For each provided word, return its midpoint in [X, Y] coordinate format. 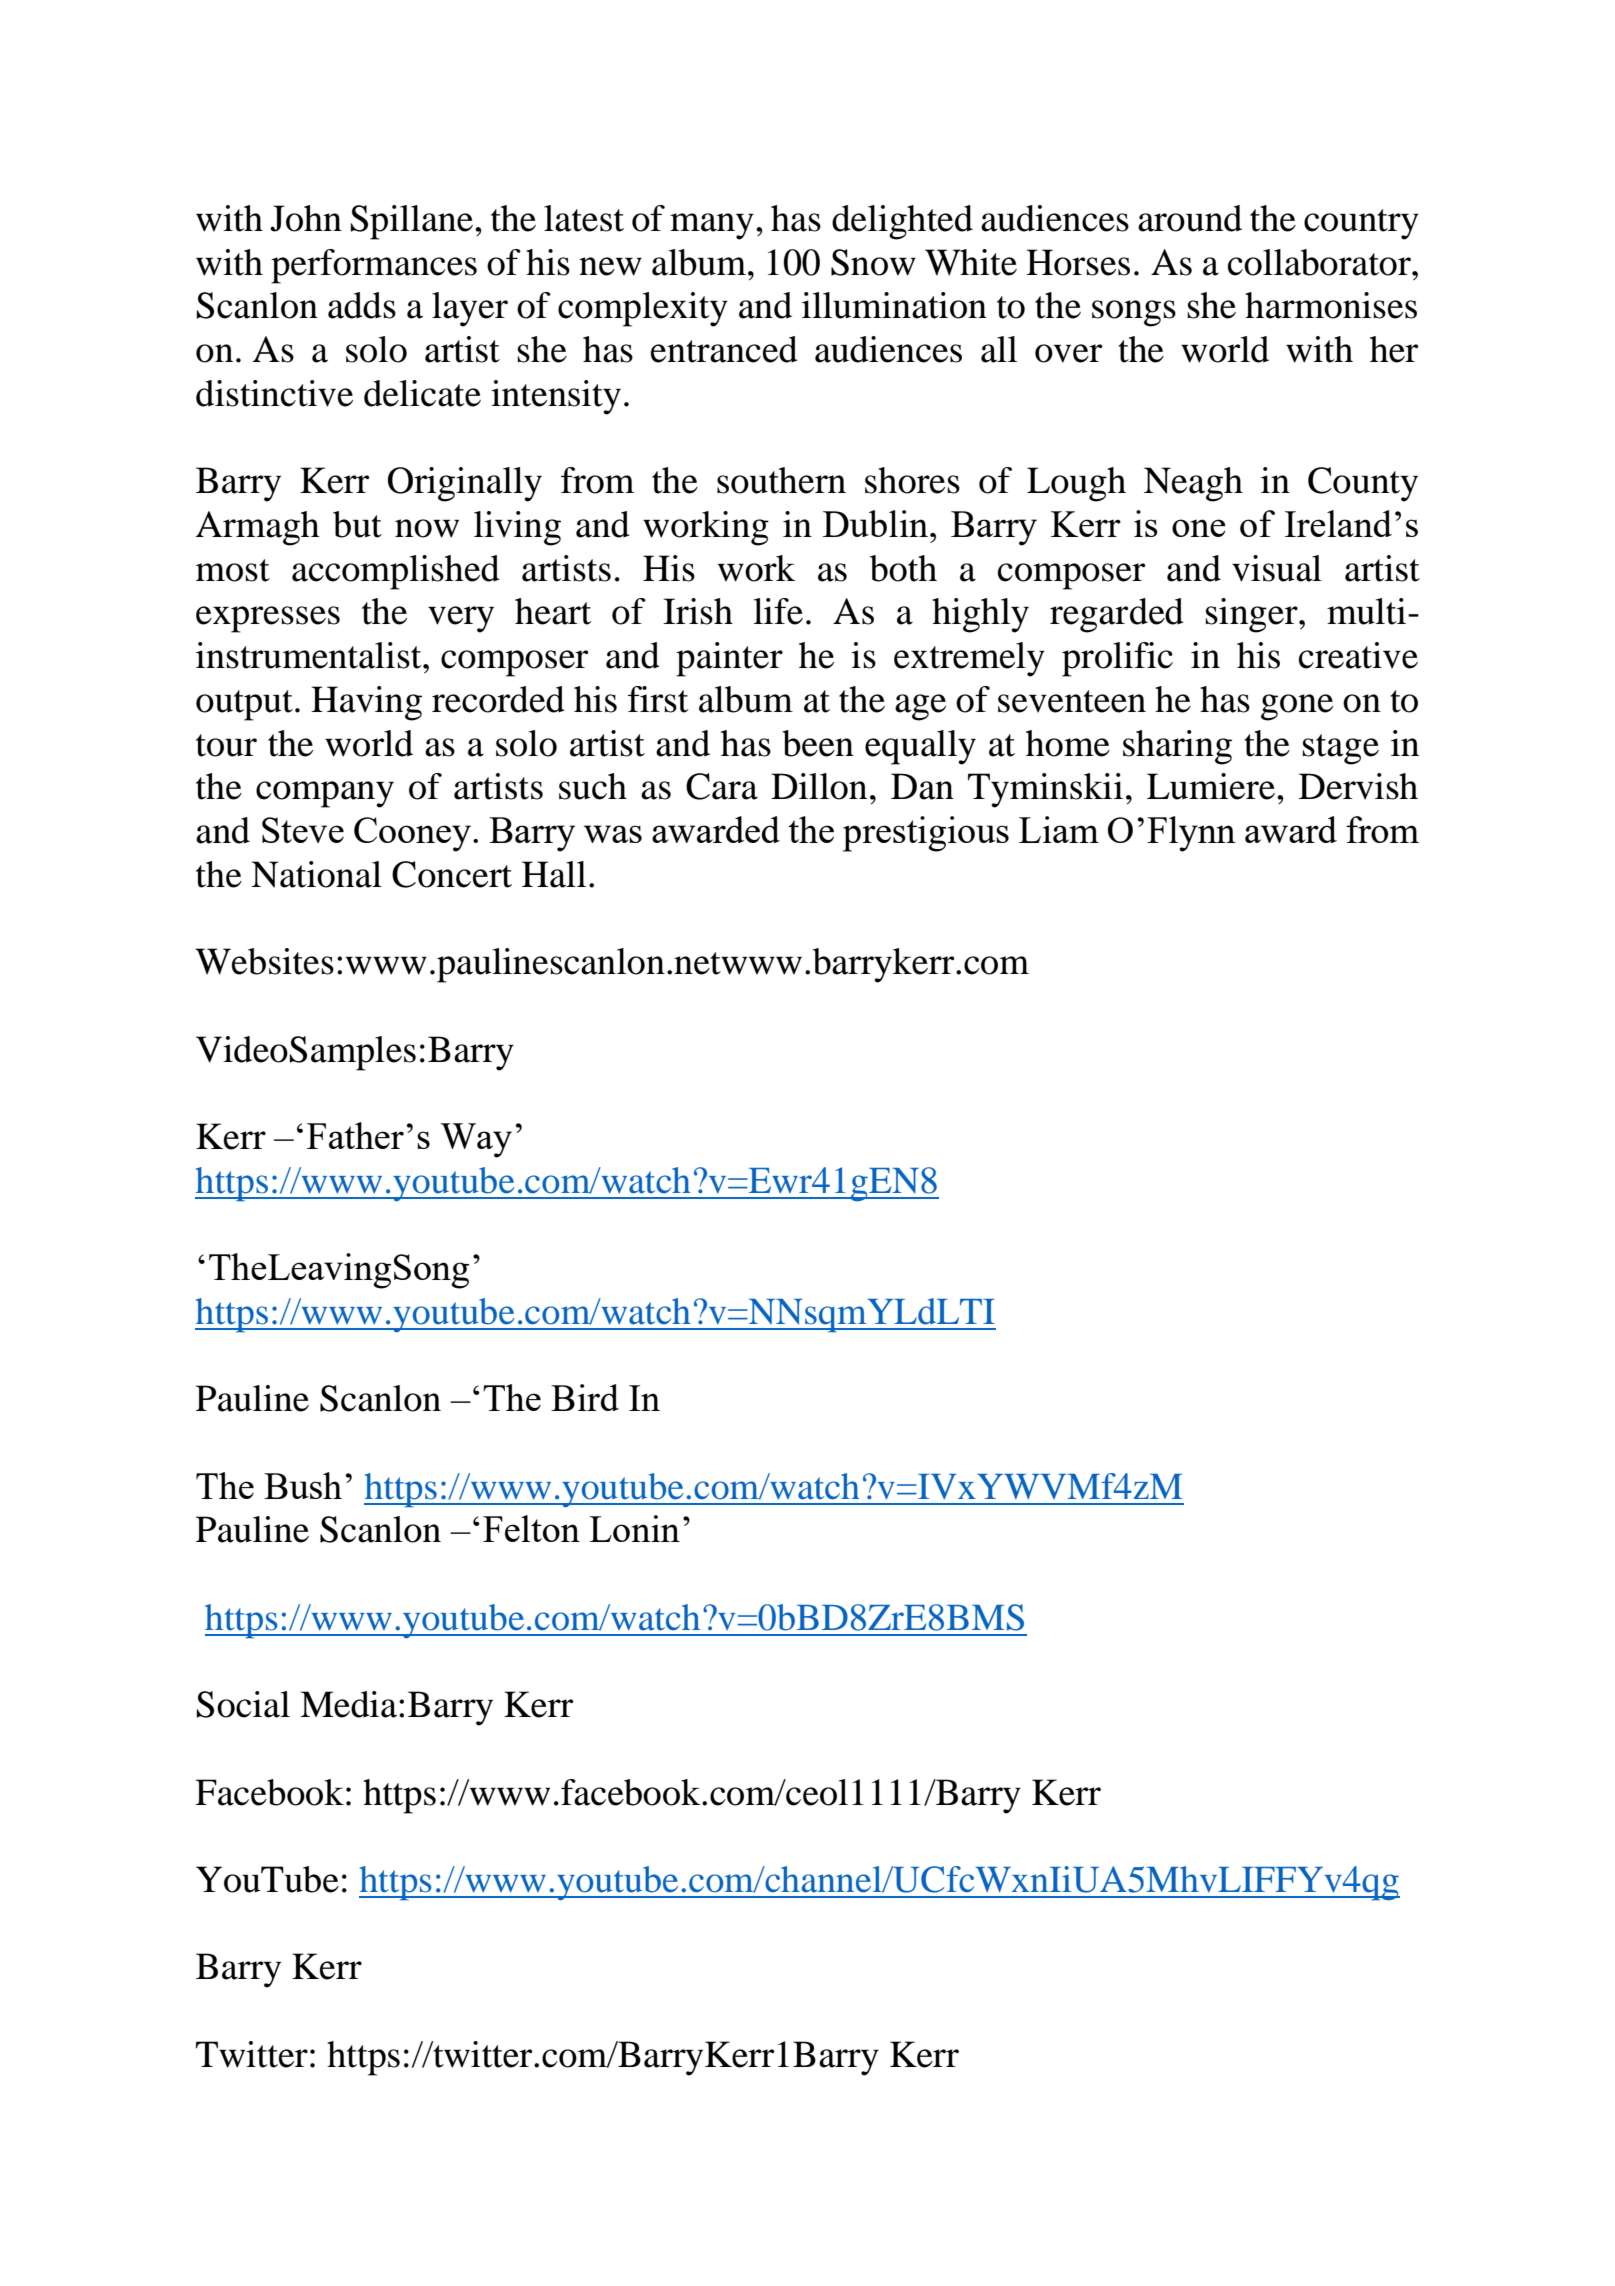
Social [243, 1704]
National [316, 874]
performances [374, 266]
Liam [1059, 829]
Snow [873, 262]
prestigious [926, 834]
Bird [585, 1397]
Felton [531, 1528]
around [1190, 218]
